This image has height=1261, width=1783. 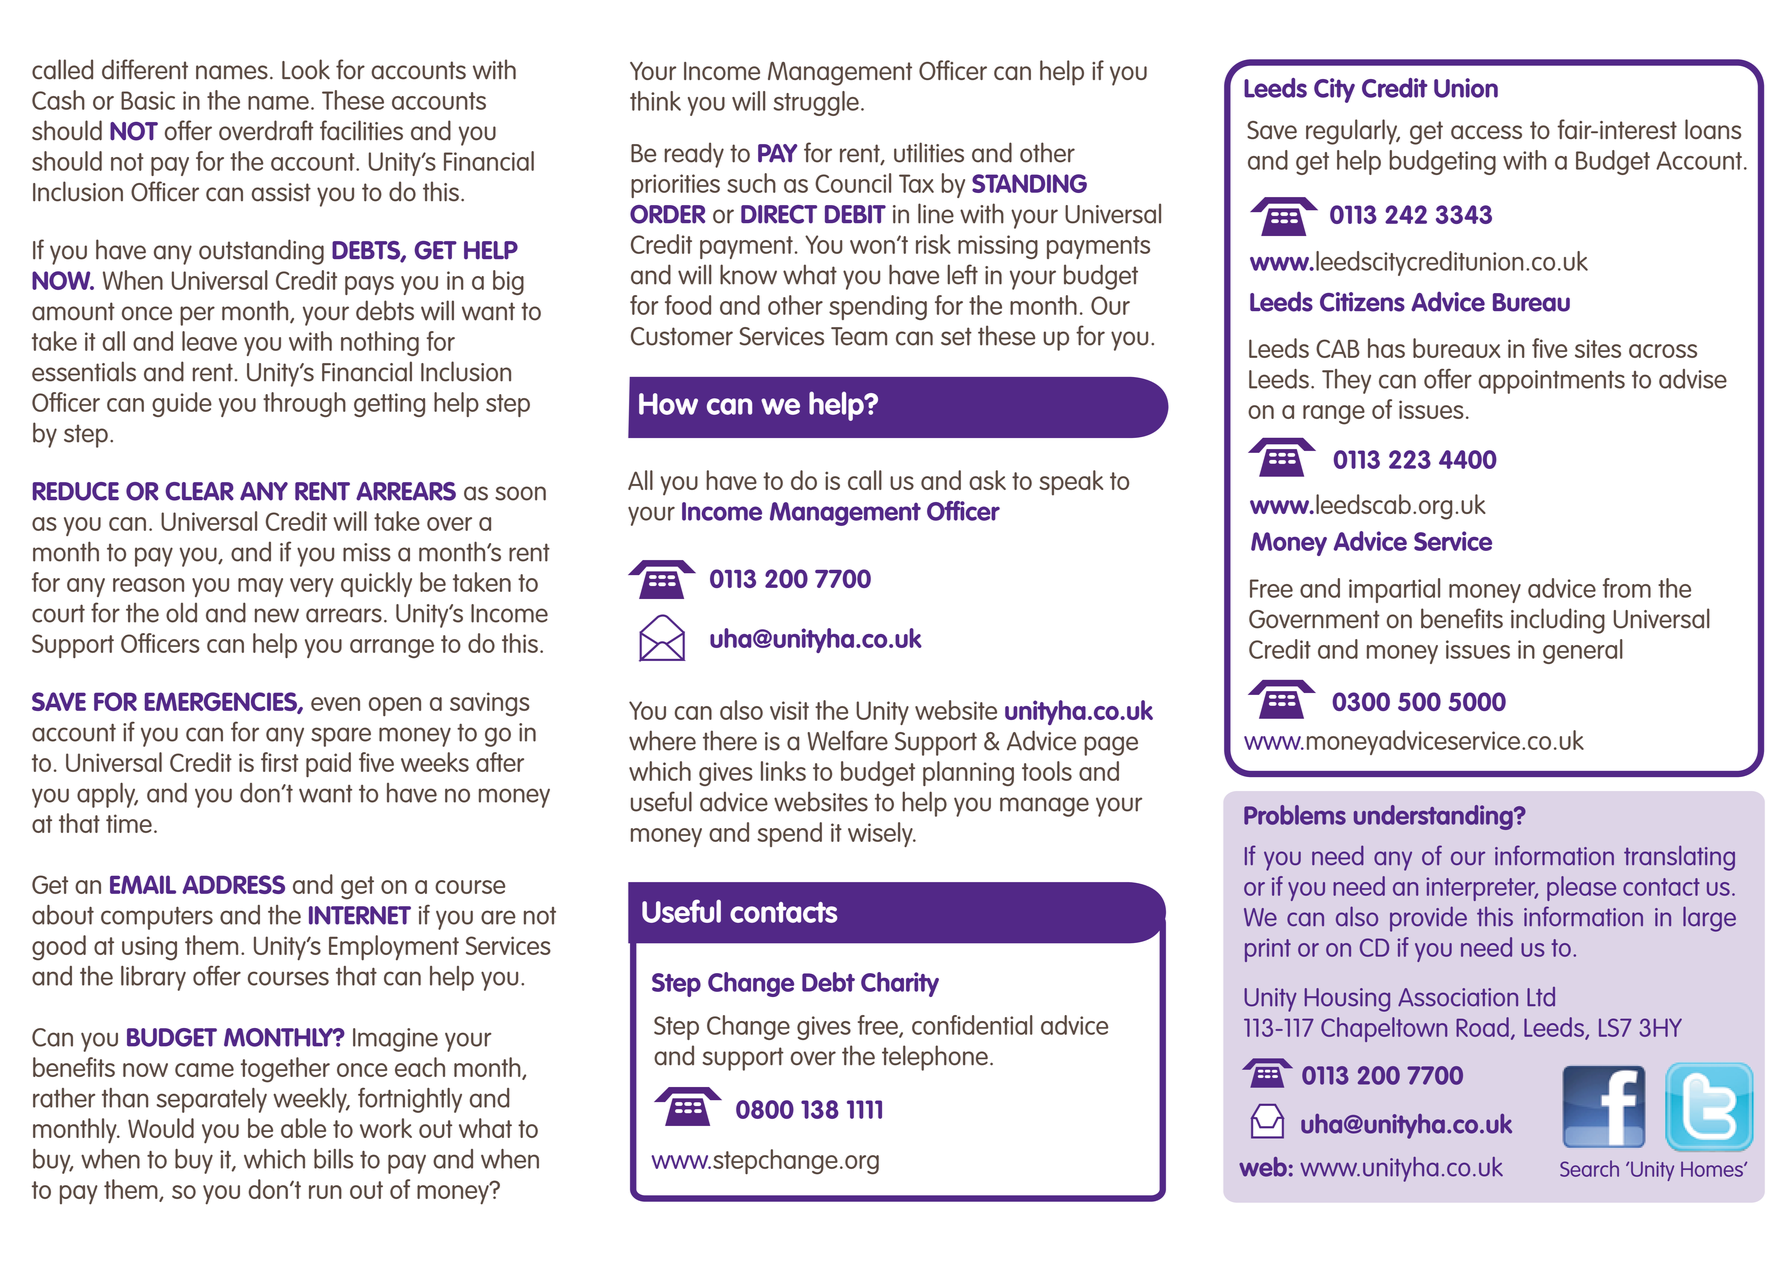 I want to click on including, so click(x=1558, y=621).
